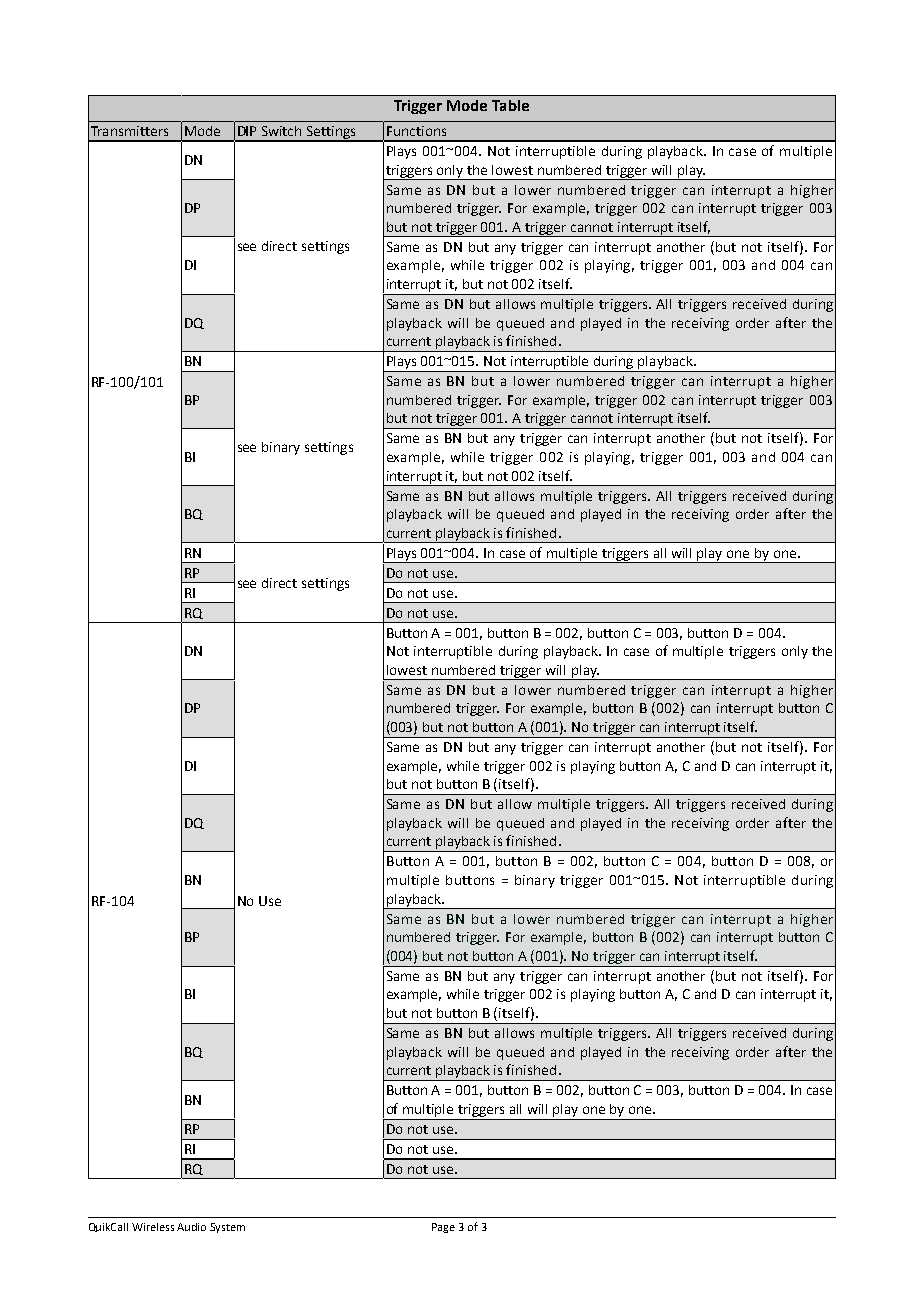 The image size is (924, 1308). What do you see at coordinates (227, 1228) in the page?
I see `System` at bounding box center [227, 1228].
